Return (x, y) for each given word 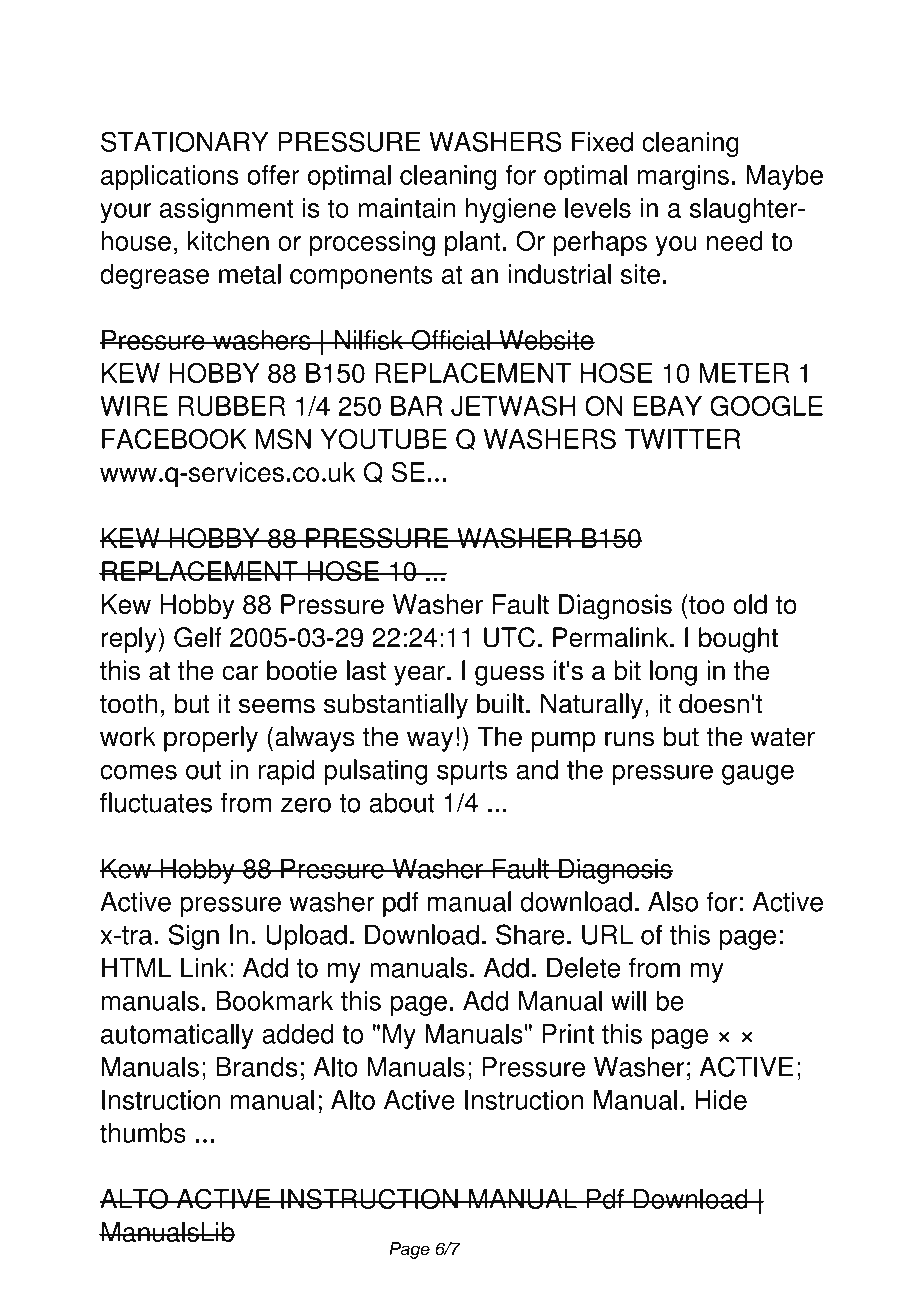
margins (683, 177)
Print (568, 1034)
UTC (509, 637)
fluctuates (156, 802)
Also (673, 901)
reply (130, 640)
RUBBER (231, 406)
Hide (721, 1100)
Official (450, 340)
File (307, 53)
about (402, 802)
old (750, 604)
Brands (256, 1067)
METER (744, 373)
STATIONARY (185, 141)
